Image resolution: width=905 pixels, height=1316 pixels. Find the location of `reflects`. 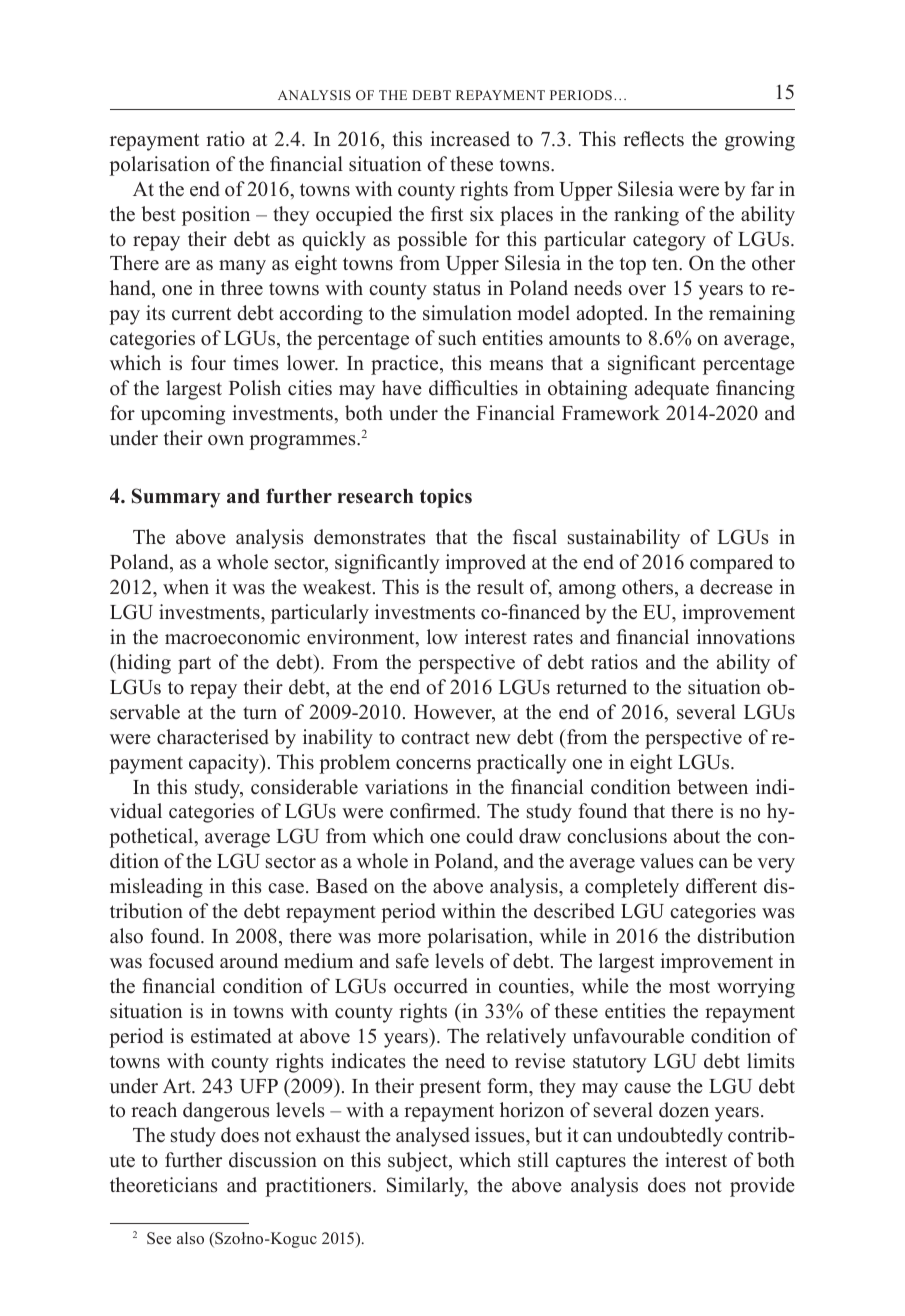

reflects is located at coordinates (653, 139).
